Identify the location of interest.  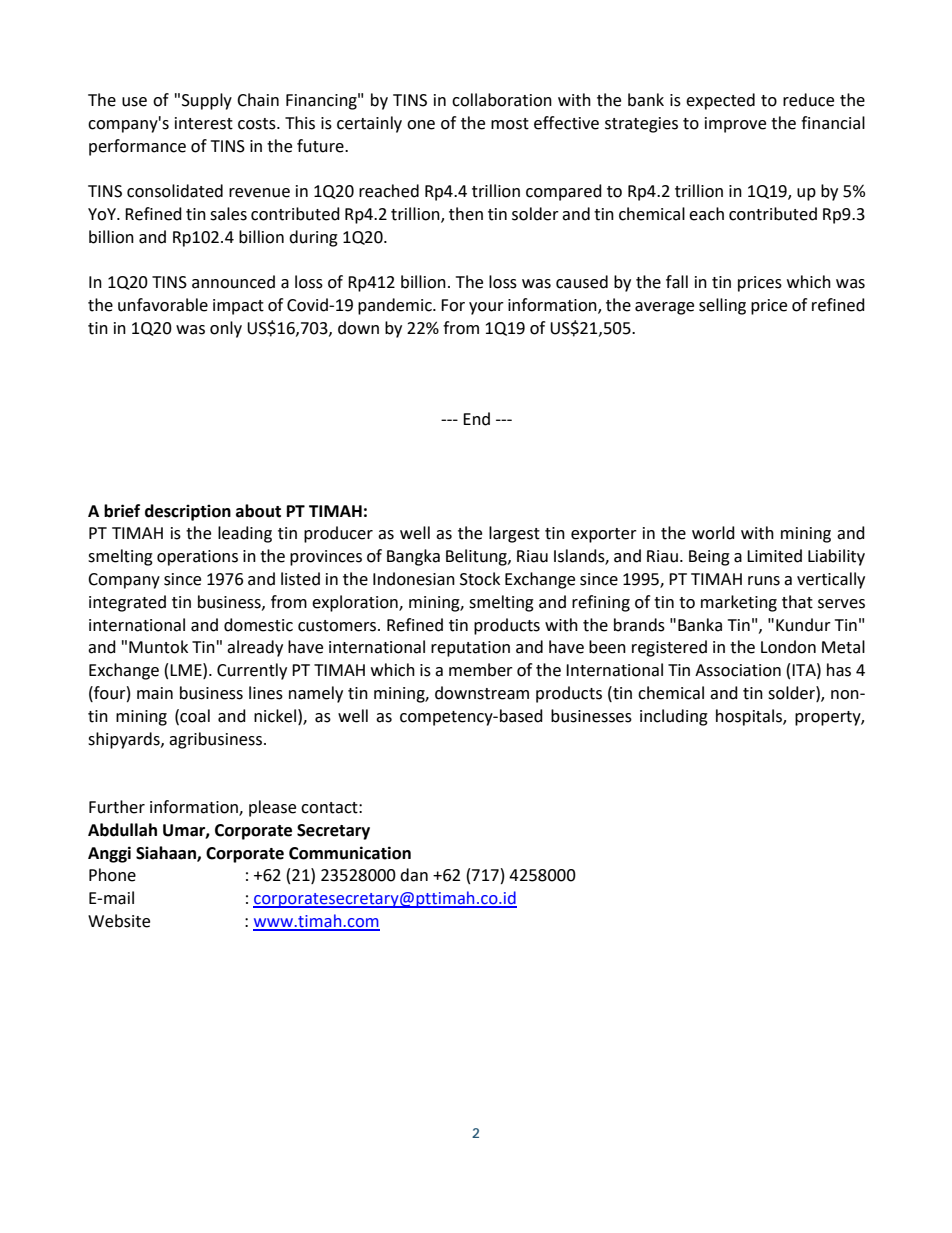
(204, 123).
